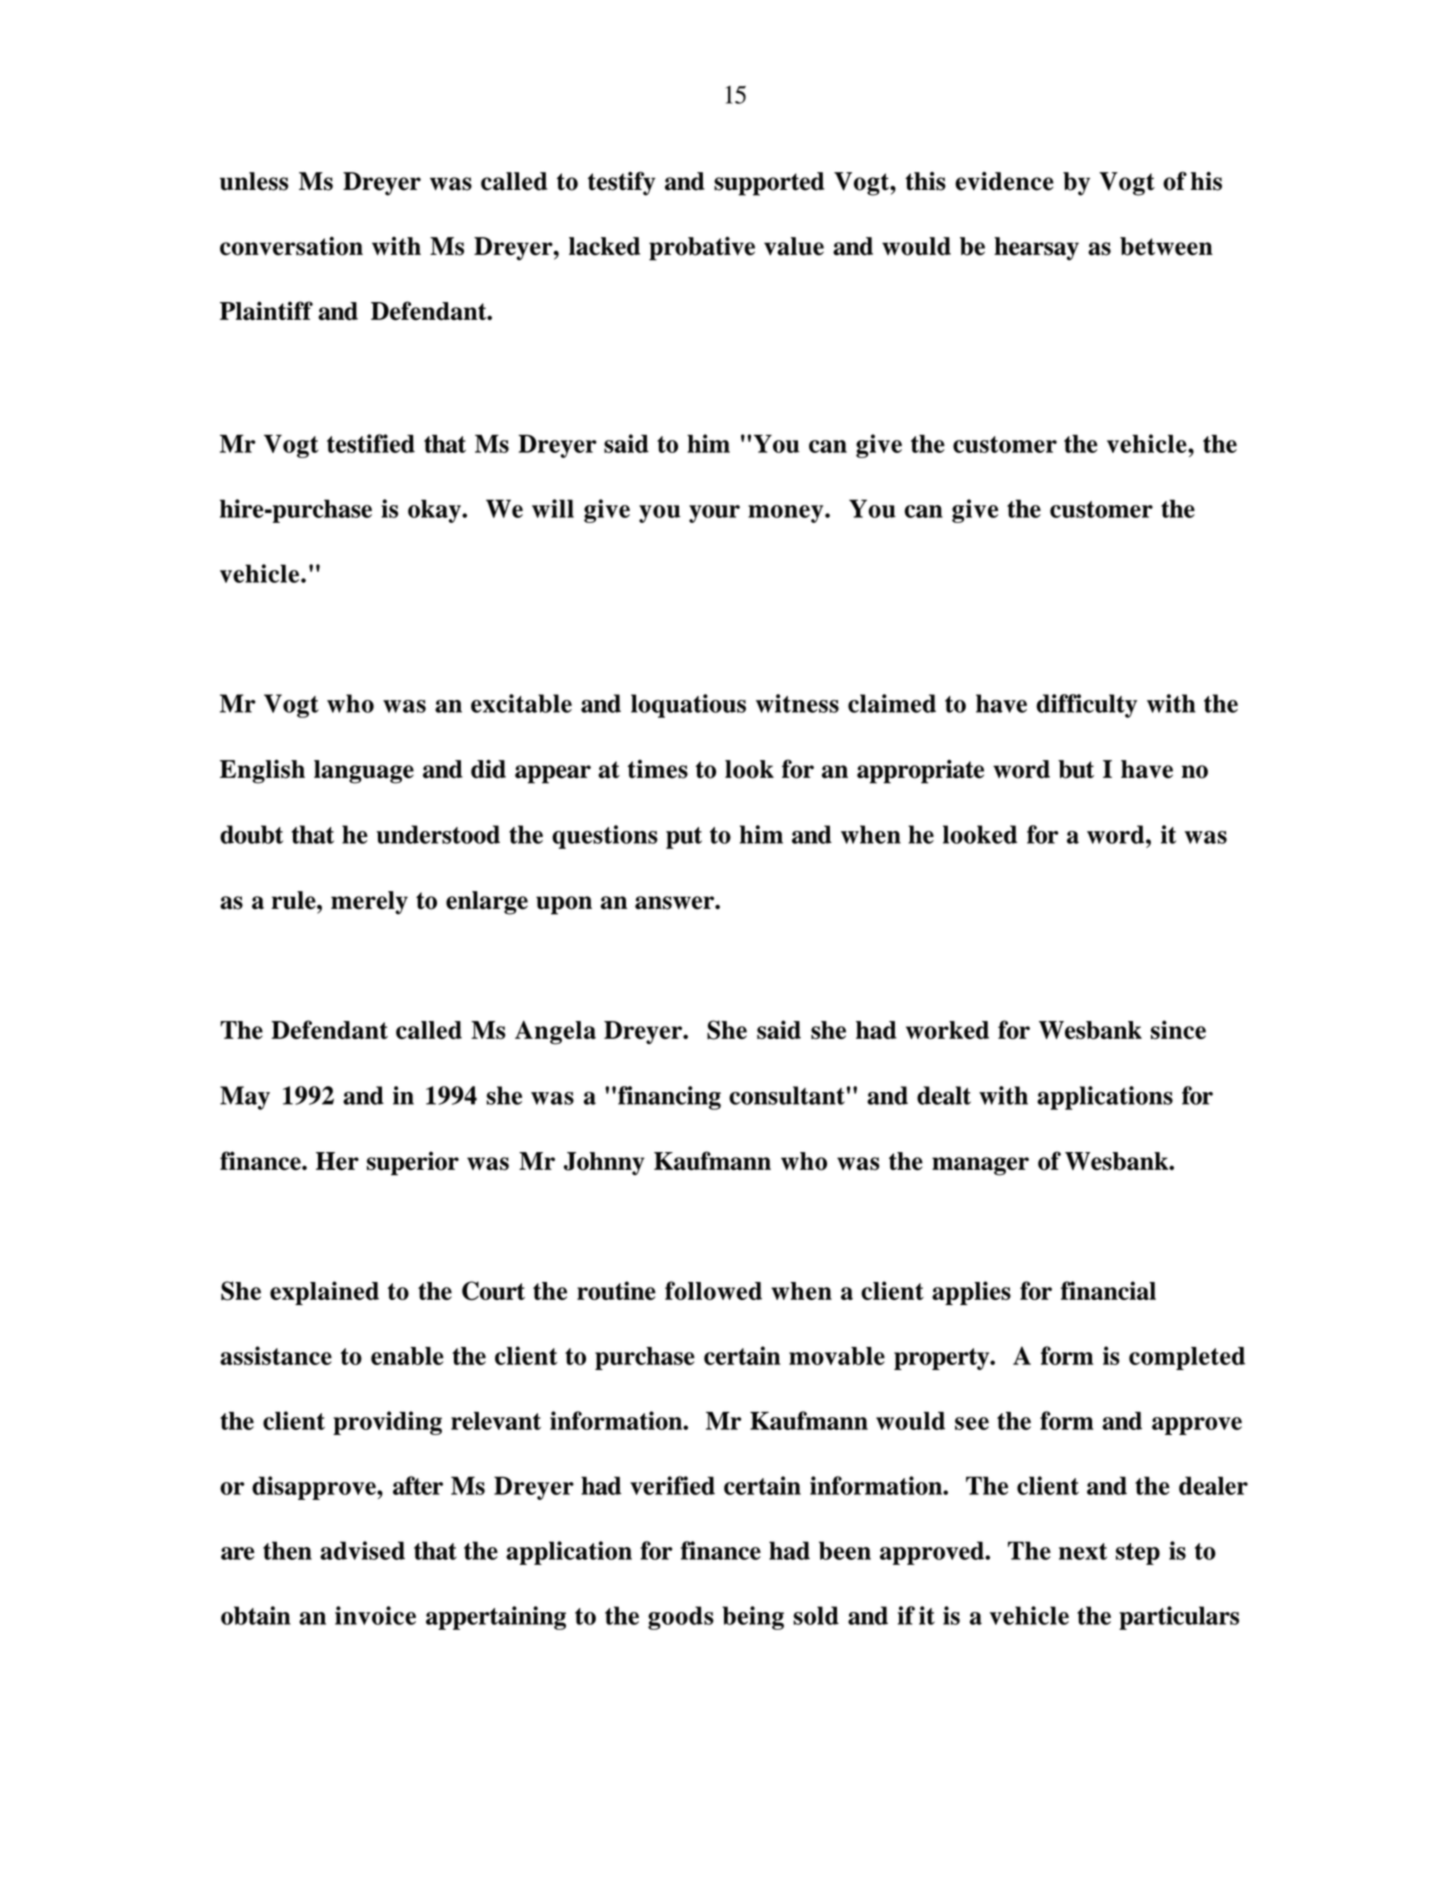 The height and width of the image is (1880, 1453). Describe the element at coordinates (1083, 1551) in the image. I see `next` at that location.
